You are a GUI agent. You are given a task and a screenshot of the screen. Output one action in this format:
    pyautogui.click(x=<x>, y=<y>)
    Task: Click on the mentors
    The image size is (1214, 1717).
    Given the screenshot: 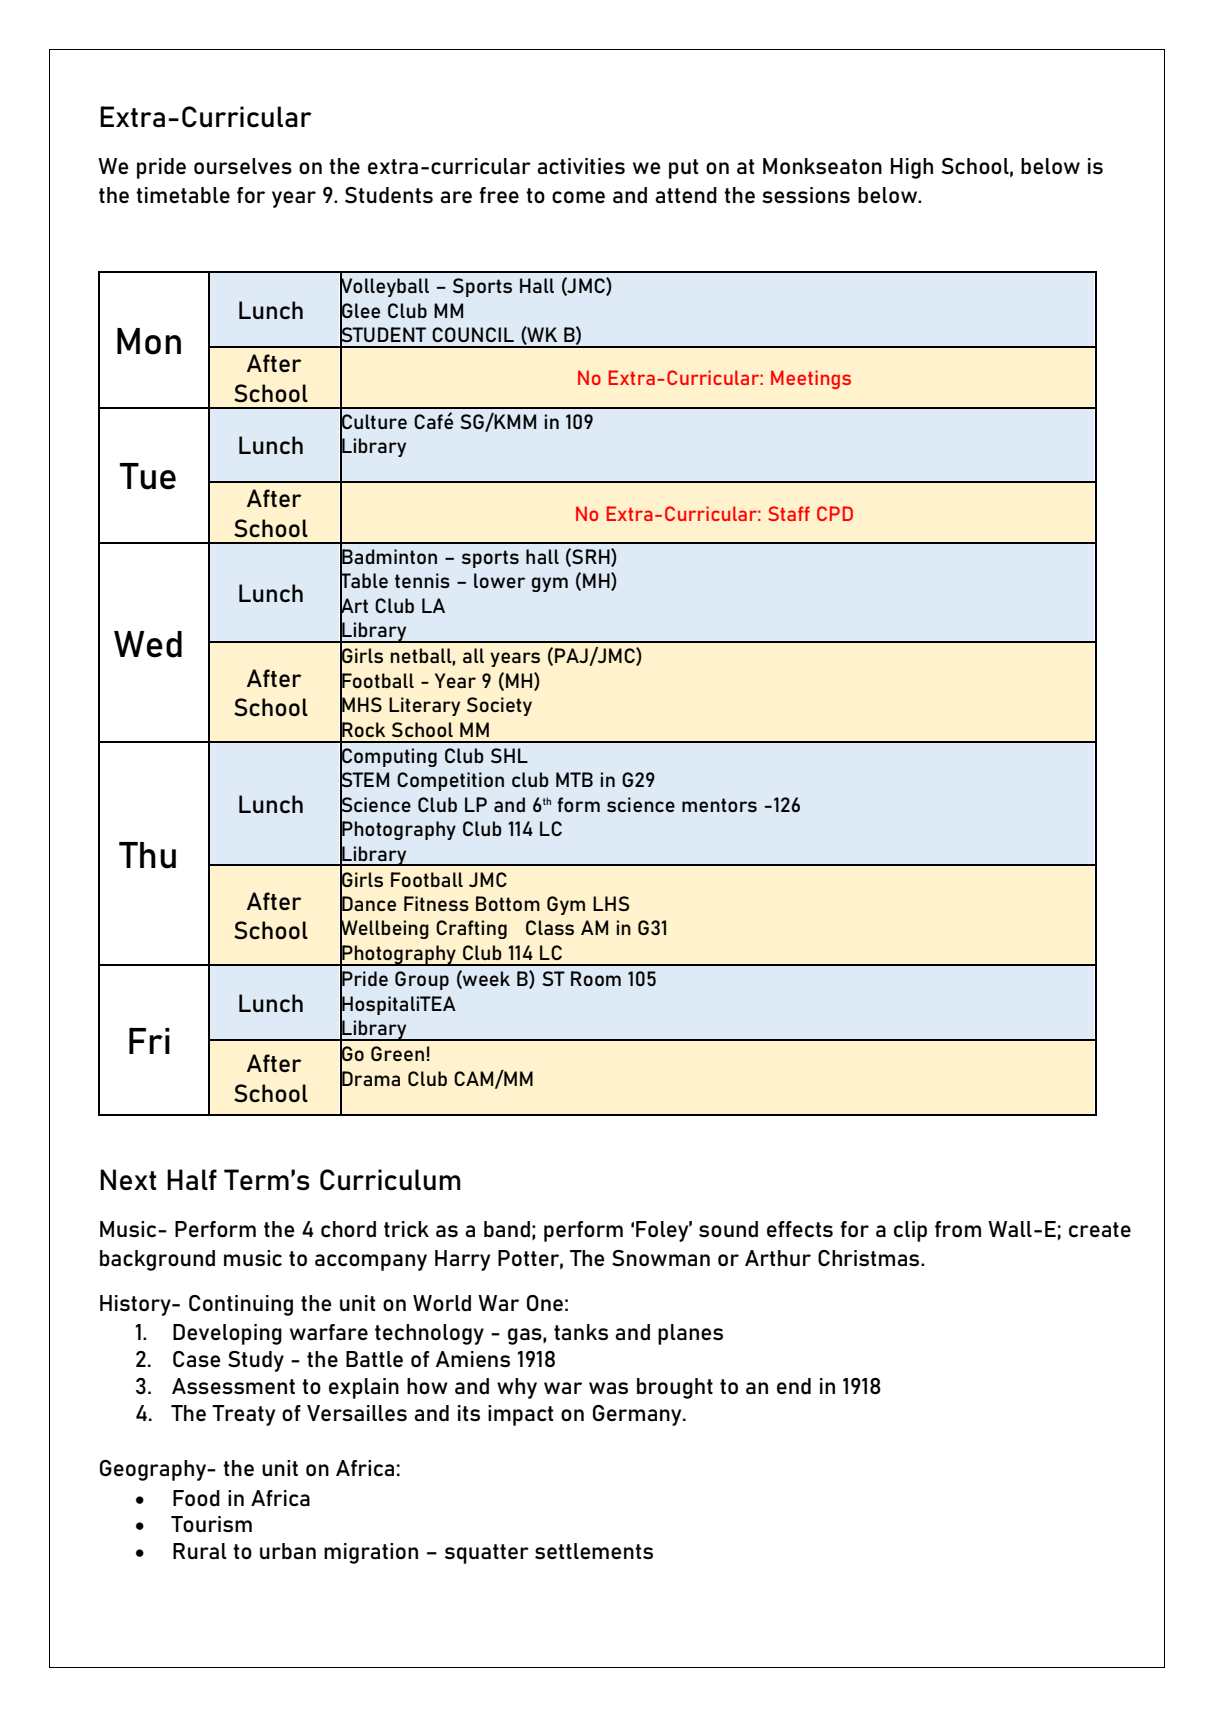 What is the action you would take?
    pyautogui.click(x=719, y=805)
